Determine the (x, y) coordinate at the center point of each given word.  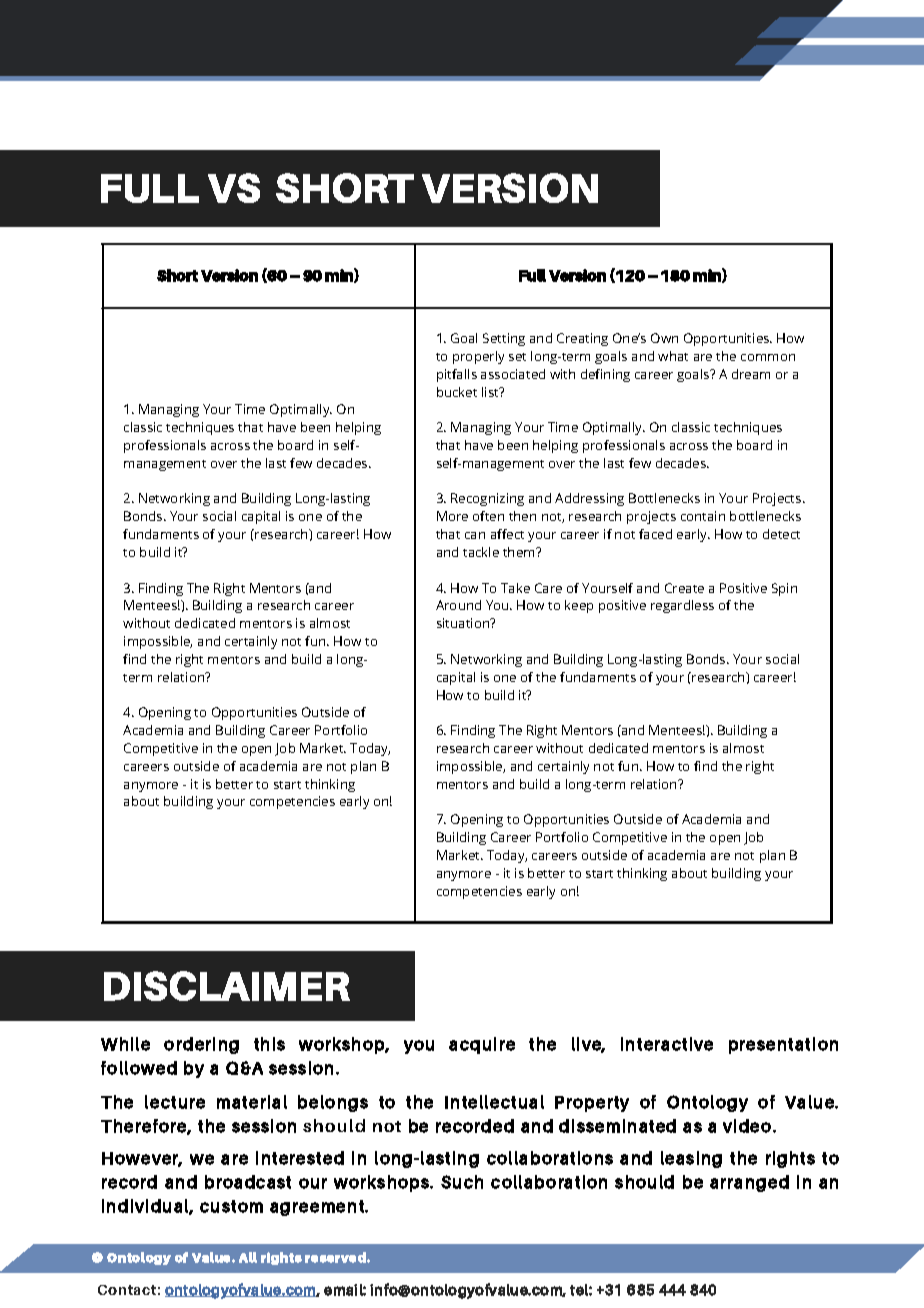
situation (464, 623)
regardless (682, 606)
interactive (667, 1044)
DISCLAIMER (227, 986)
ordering (201, 1045)
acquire (482, 1045)
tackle (481, 552)
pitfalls (457, 375)
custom (231, 1206)
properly (478, 357)
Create (684, 588)
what (673, 356)
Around (458, 605)
